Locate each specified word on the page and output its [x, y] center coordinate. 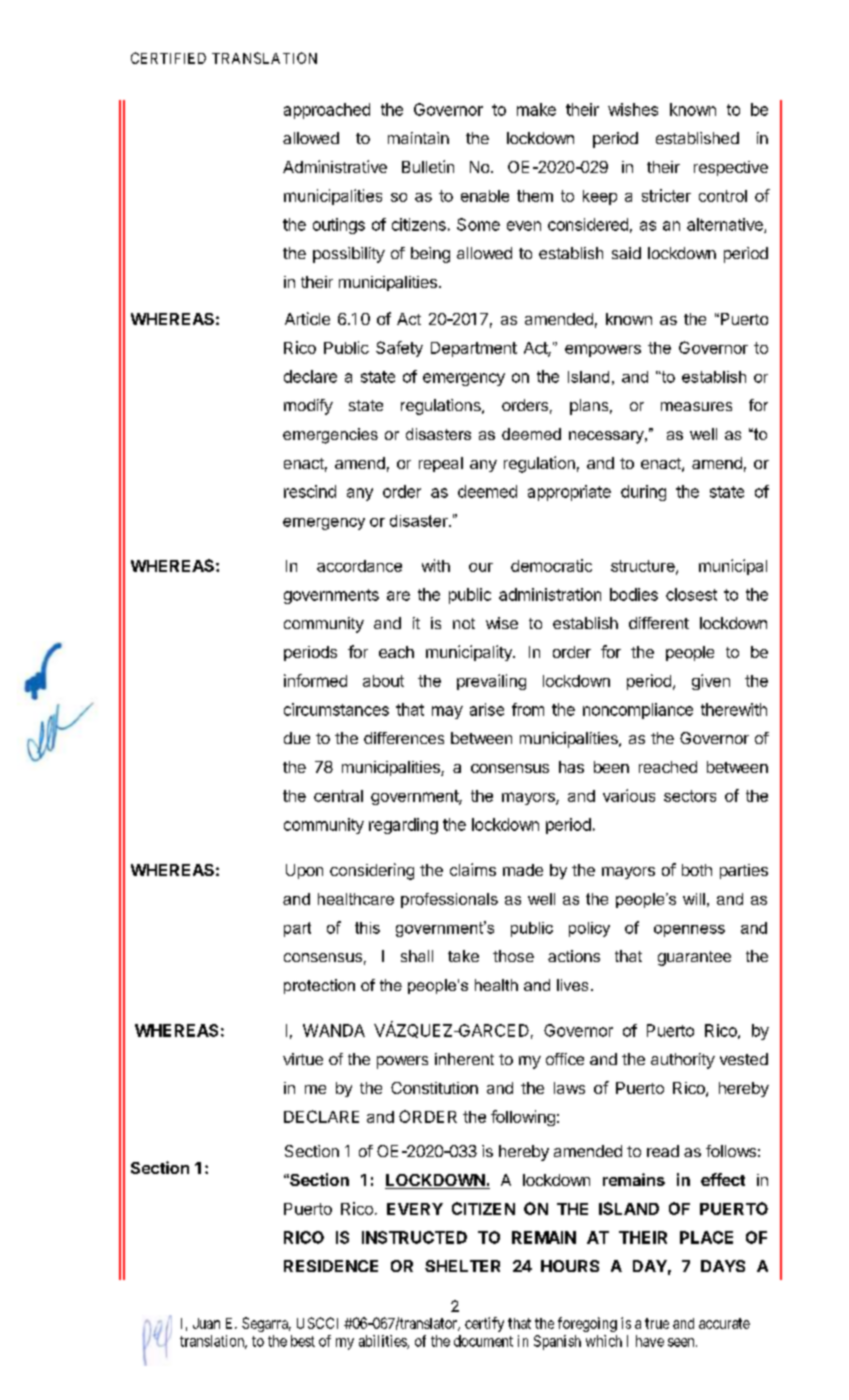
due [297, 738]
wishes [633, 109]
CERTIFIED [168, 58]
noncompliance [638, 711]
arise [487, 709]
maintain [418, 138]
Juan [206, 1323]
